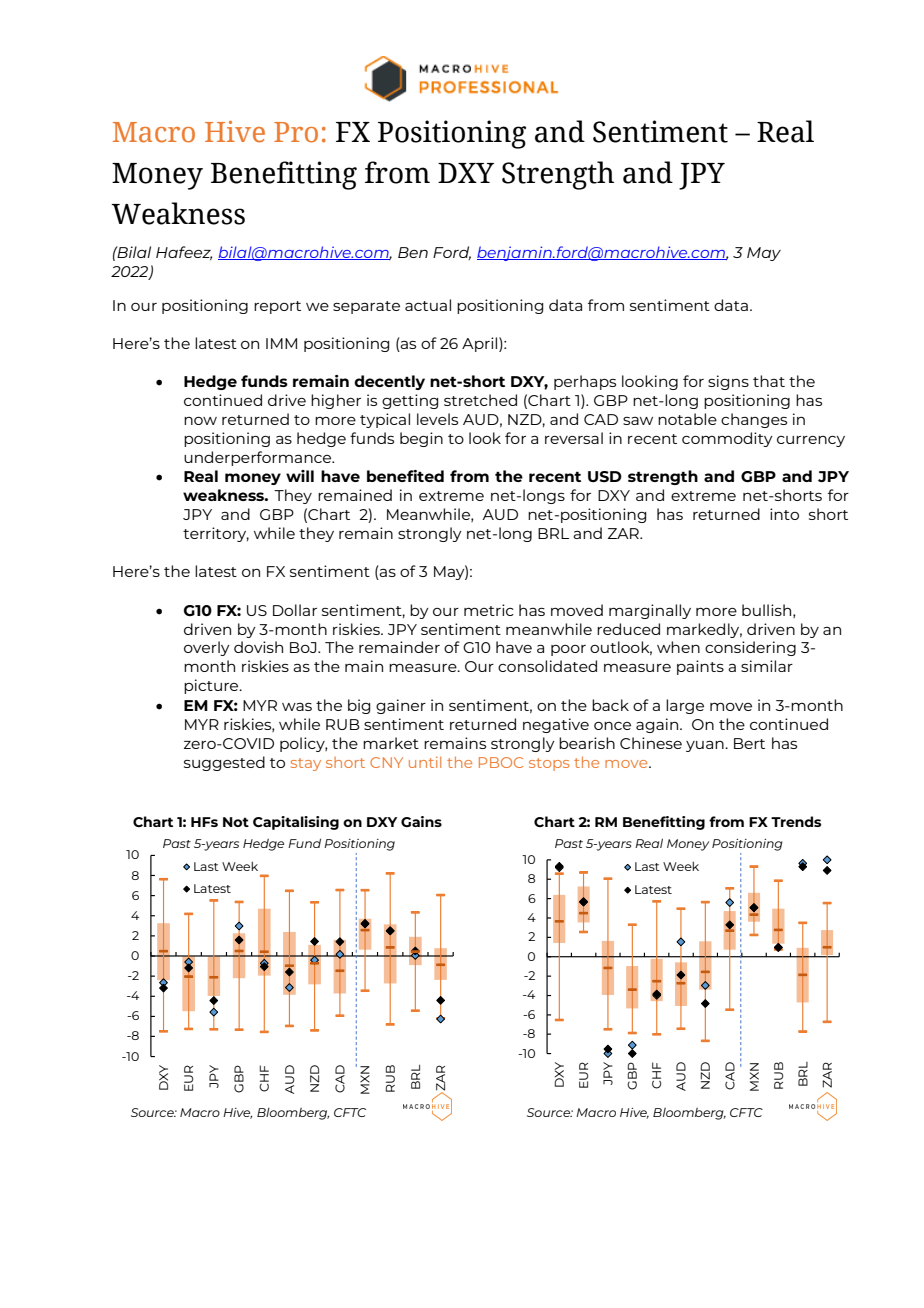 The image size is (924, 1308). What do you see at coordinates (727, 439) in the page?
I see `commodity` at bounding box center [727, 439].
